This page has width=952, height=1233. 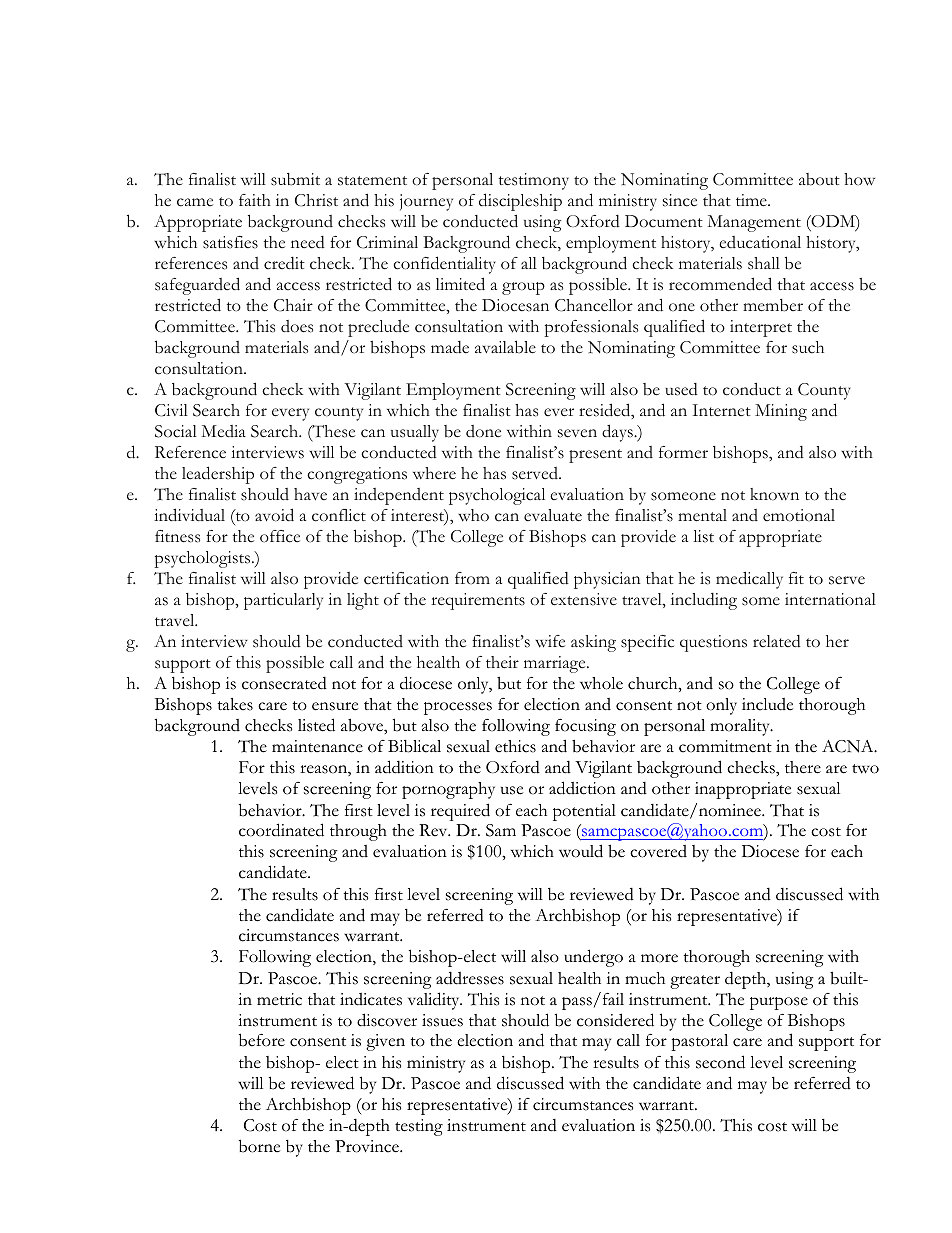 What do you see at coordinates (259, 1146) in the page?
I see `borne` at bounding box center [259, 1146].
